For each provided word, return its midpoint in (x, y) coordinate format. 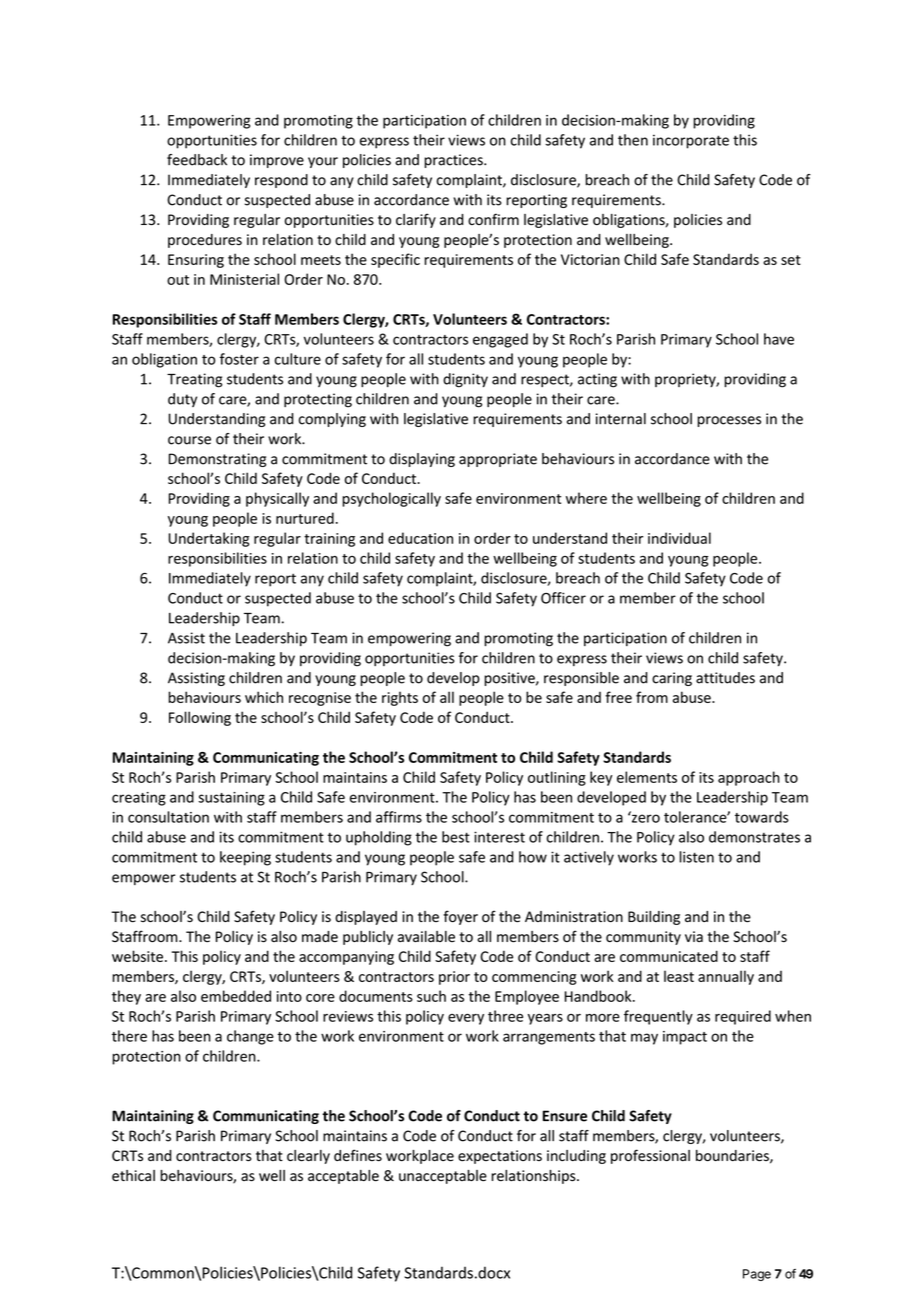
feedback (197, 160)
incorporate (691, 141)
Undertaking (208, 539)
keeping (245, 858)
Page (757, 1275)
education (420, 538)
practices (454, 161)
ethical (133, 1176)
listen (696, 857)
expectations (500, 1157)
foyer (460, 917)
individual (679, 538)
